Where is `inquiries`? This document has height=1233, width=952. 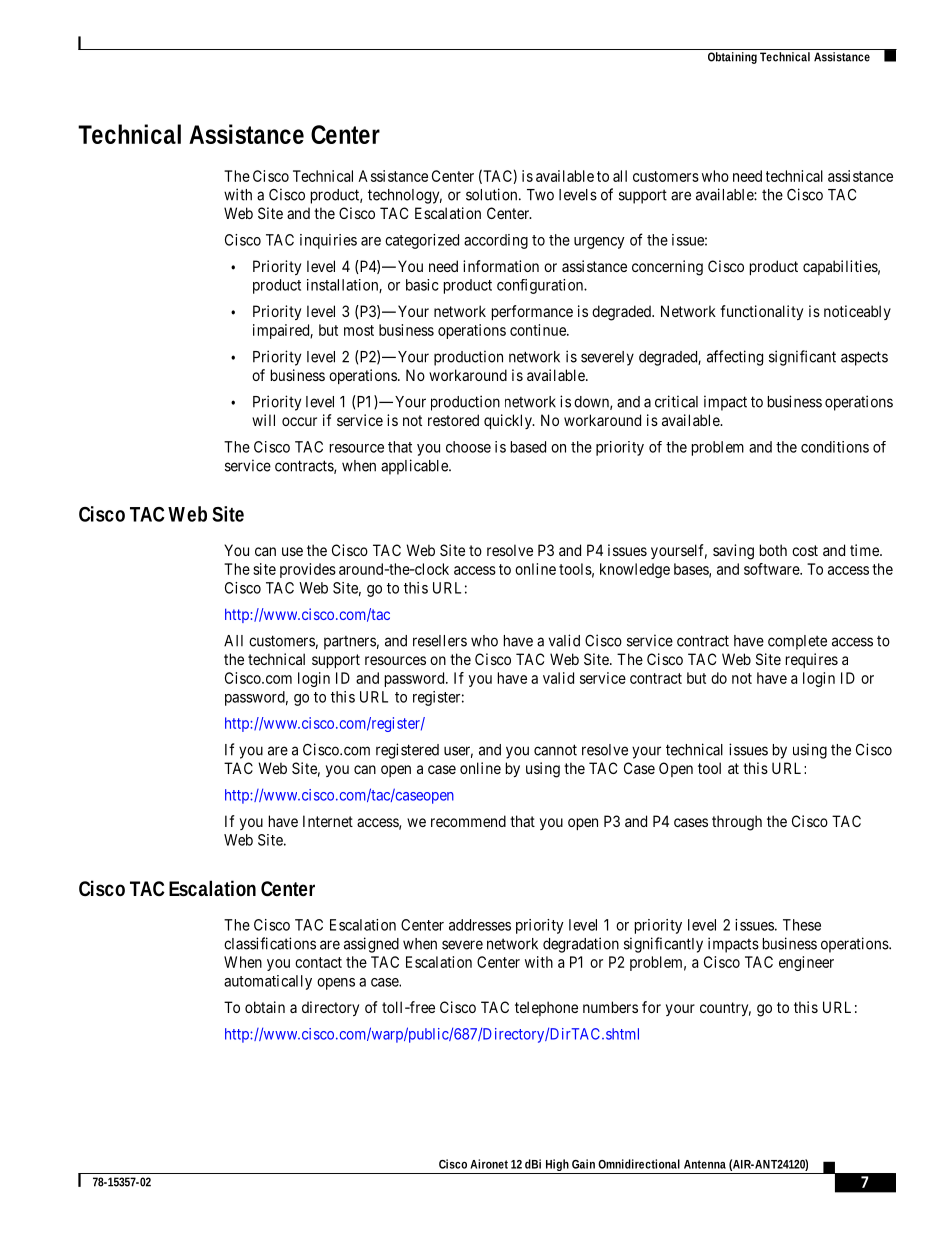 inquiries is located at coordinates (328, 241).
